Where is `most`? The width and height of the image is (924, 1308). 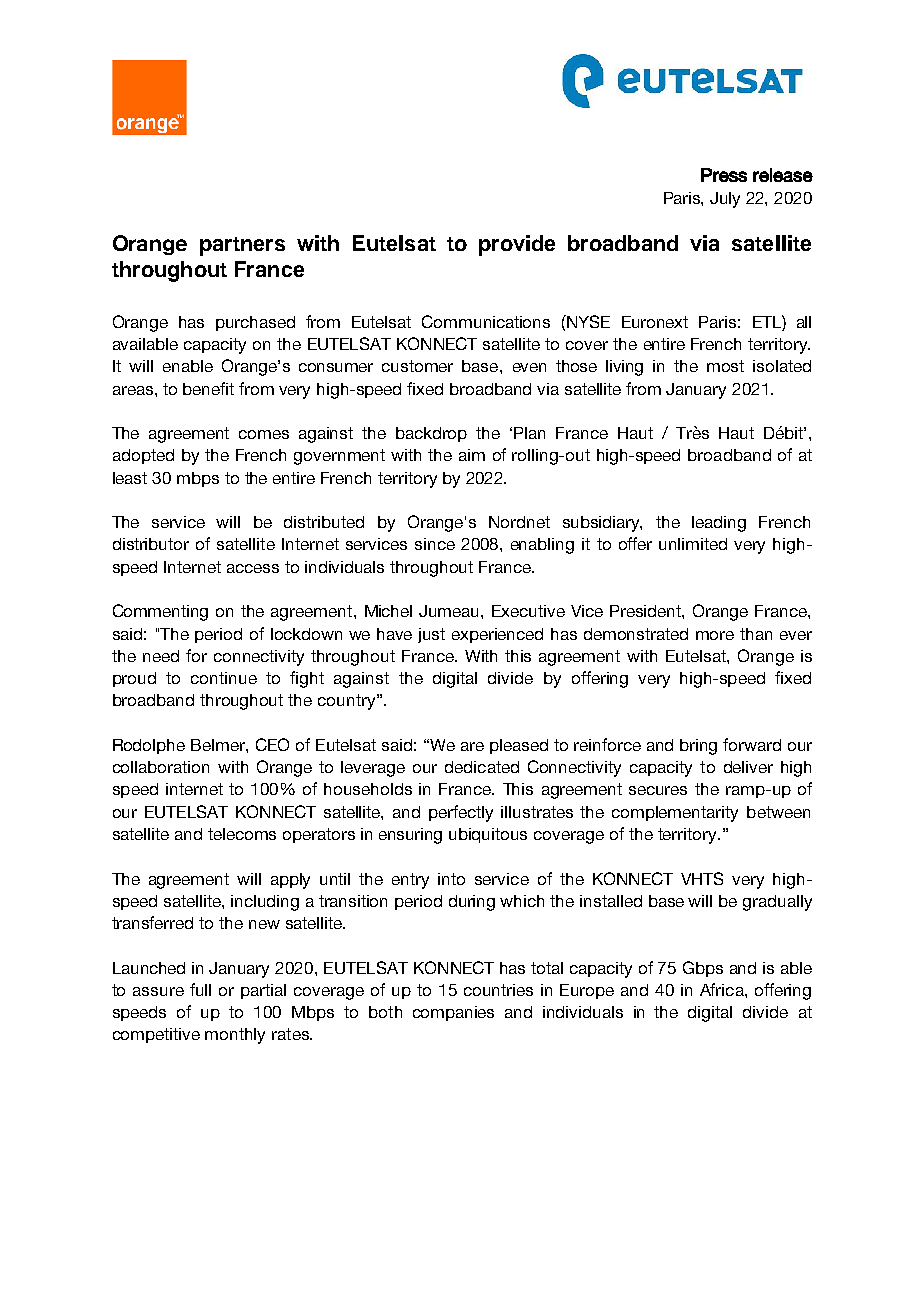
most is located at coordinates (725, 366).
